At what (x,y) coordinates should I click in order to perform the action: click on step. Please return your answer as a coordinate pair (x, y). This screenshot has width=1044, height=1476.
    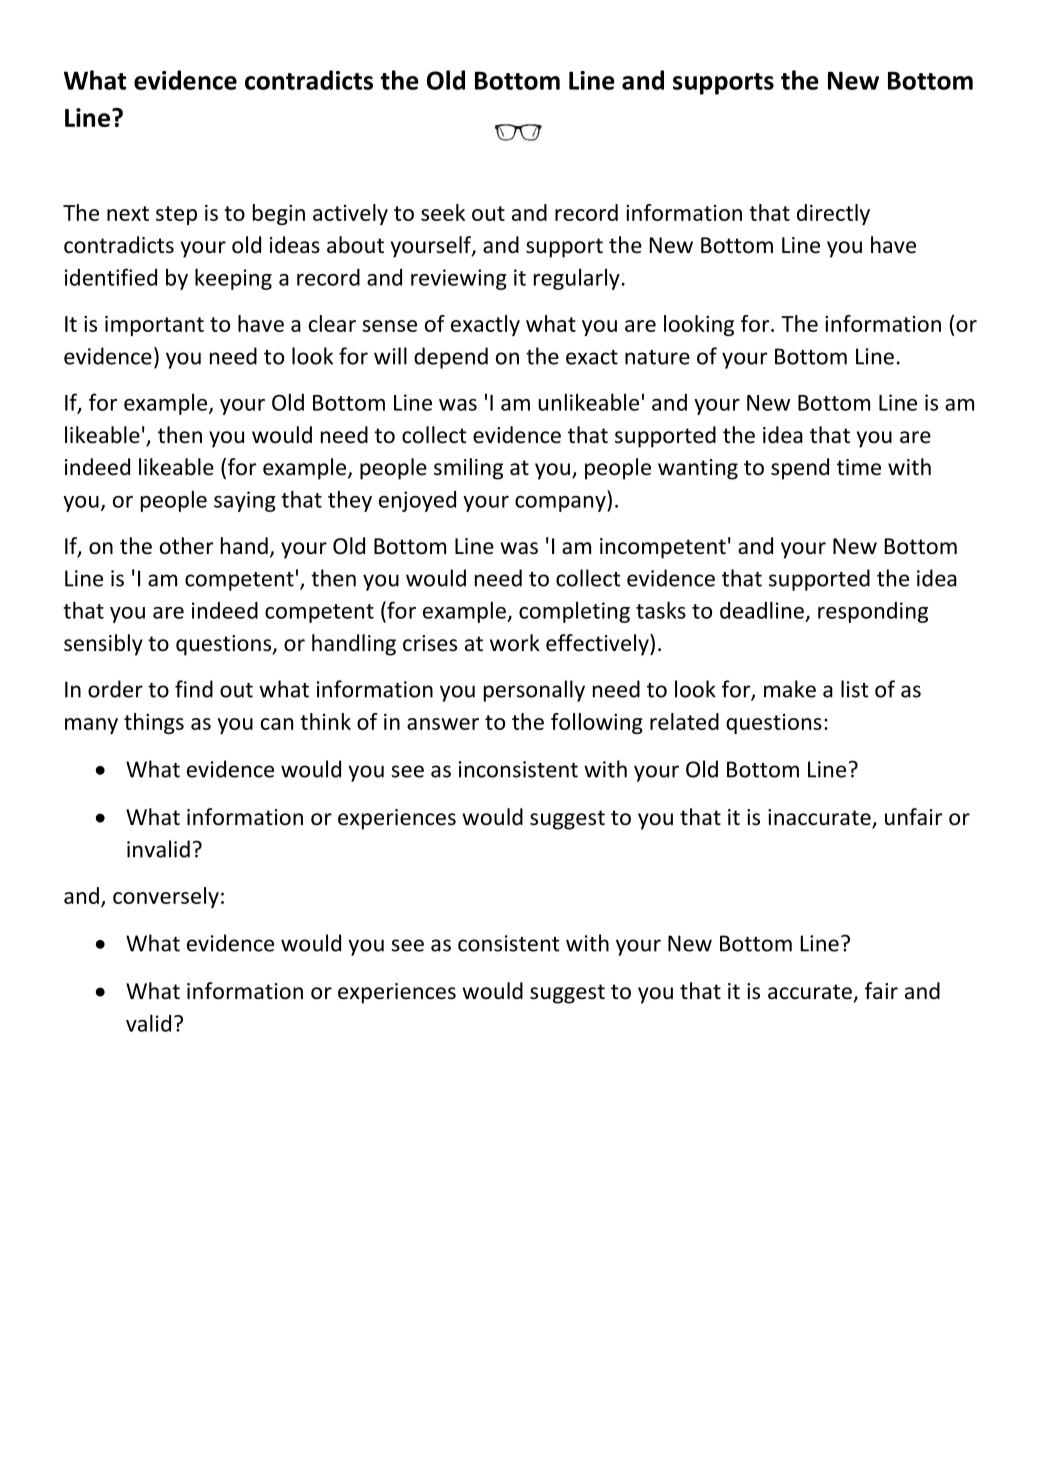
    Looking at the image, I should click on (176, 215).
